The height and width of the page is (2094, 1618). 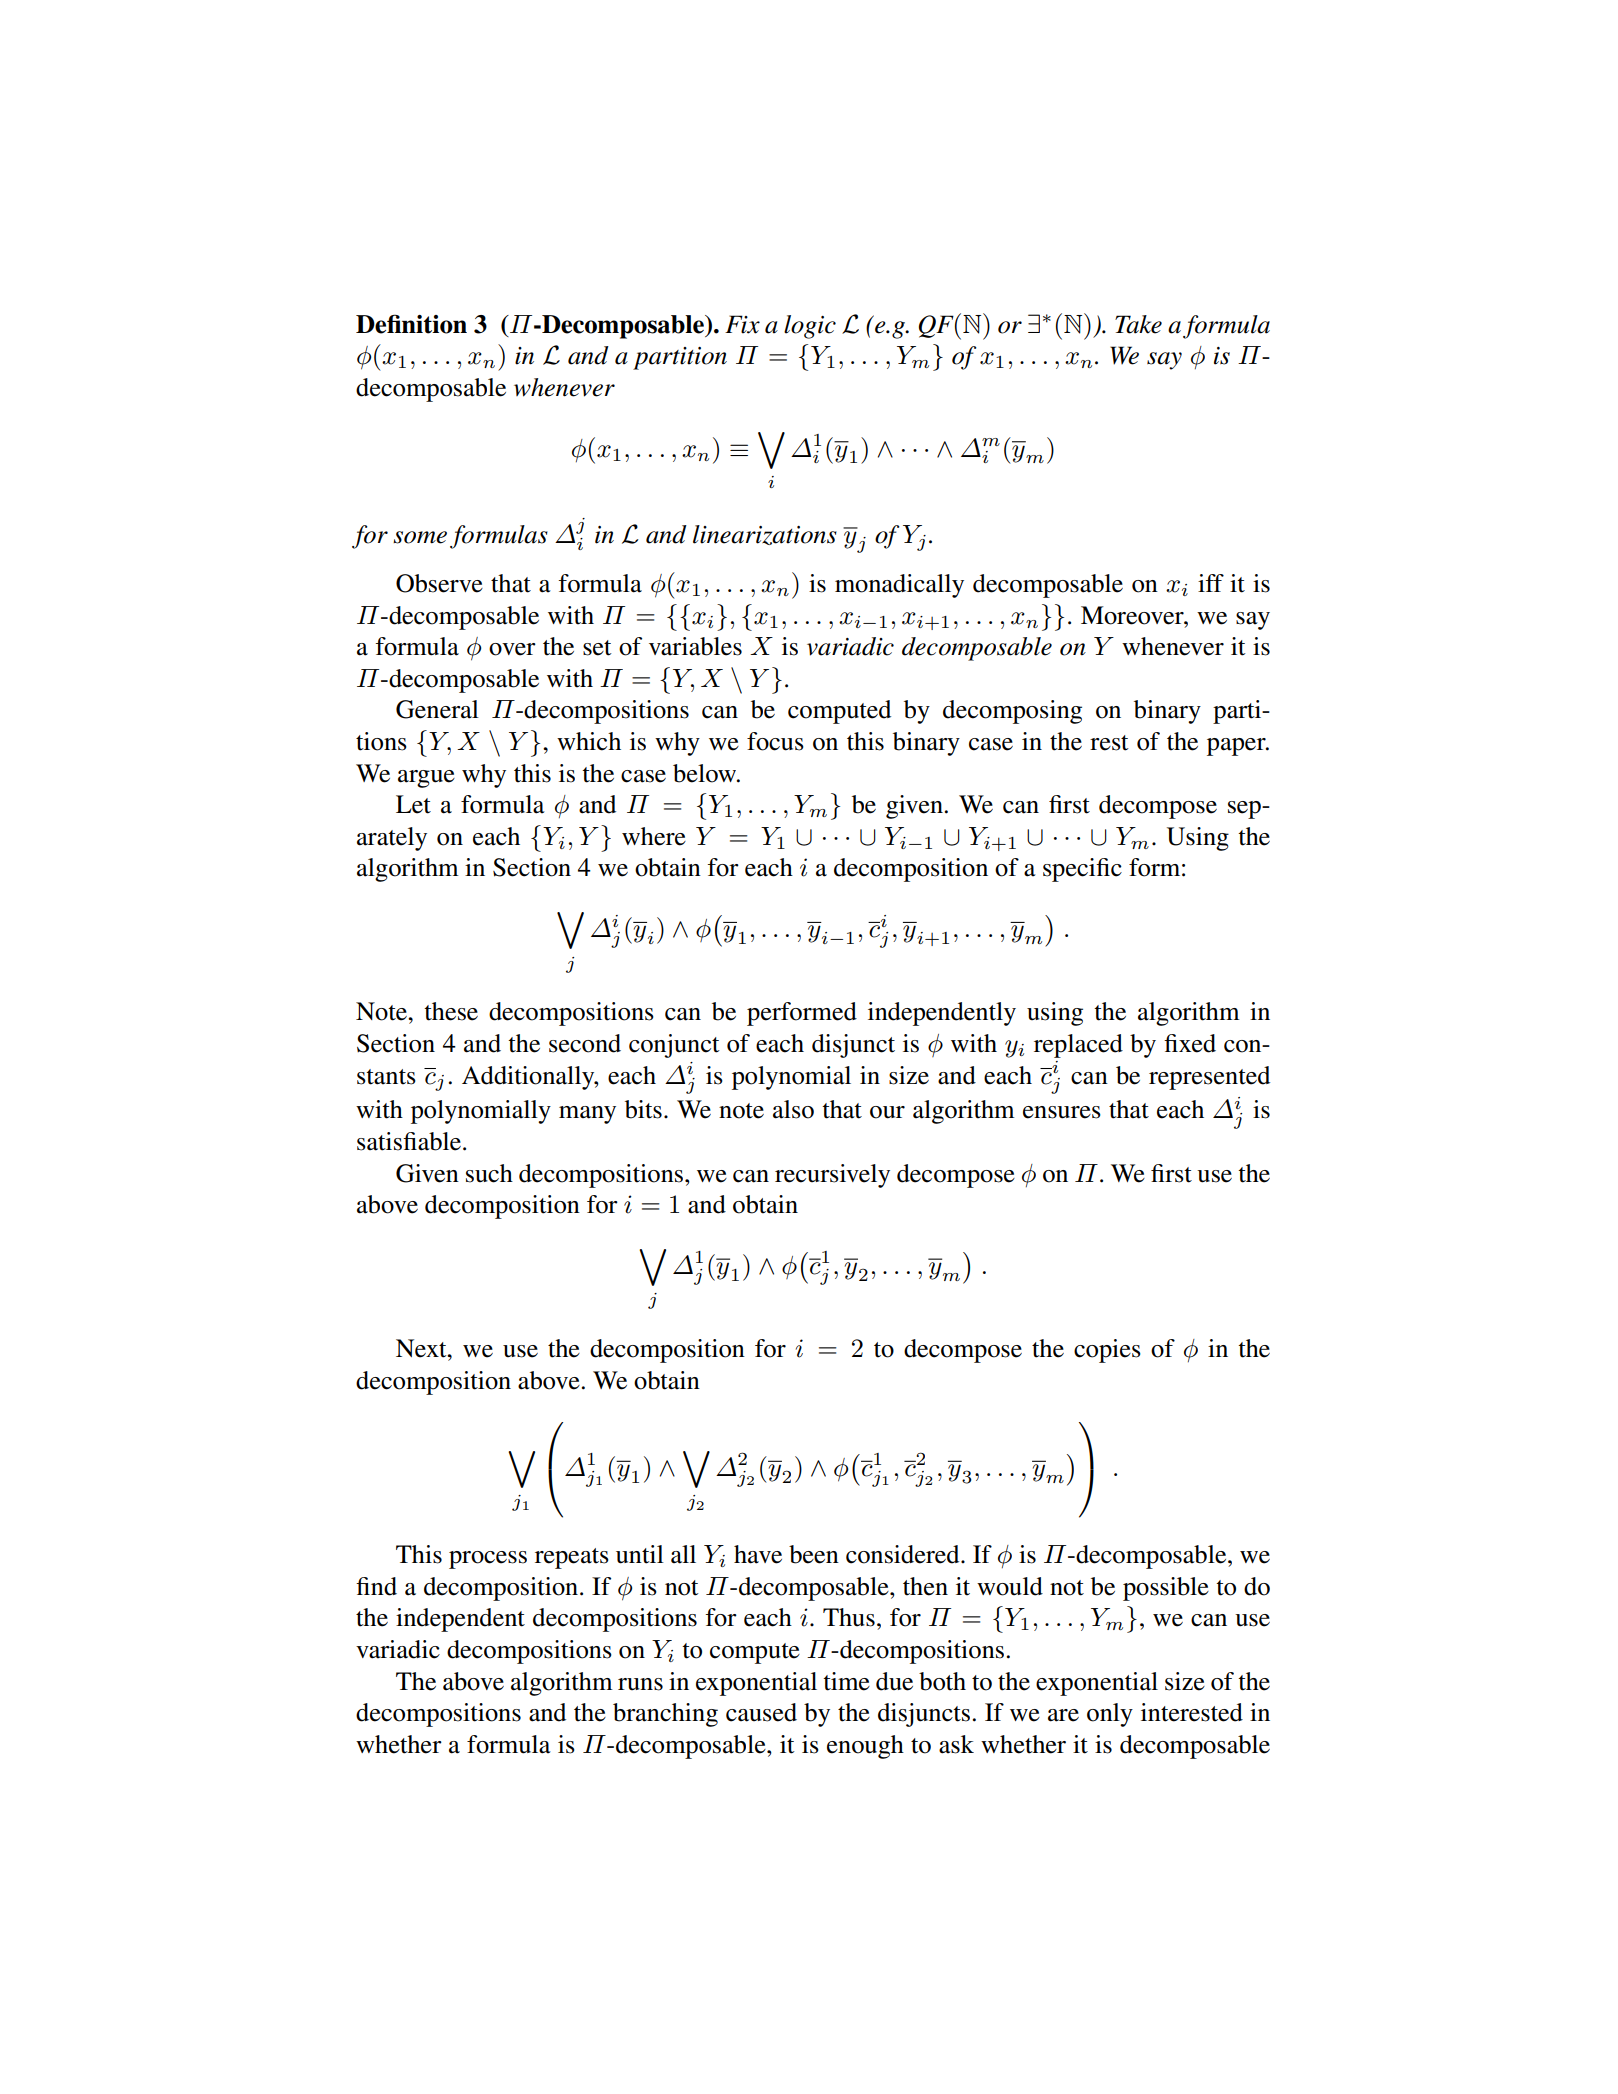 What do you see at coordinates (411, 324) in the page?
I see `Definition` at bounding box center [411, 324].
